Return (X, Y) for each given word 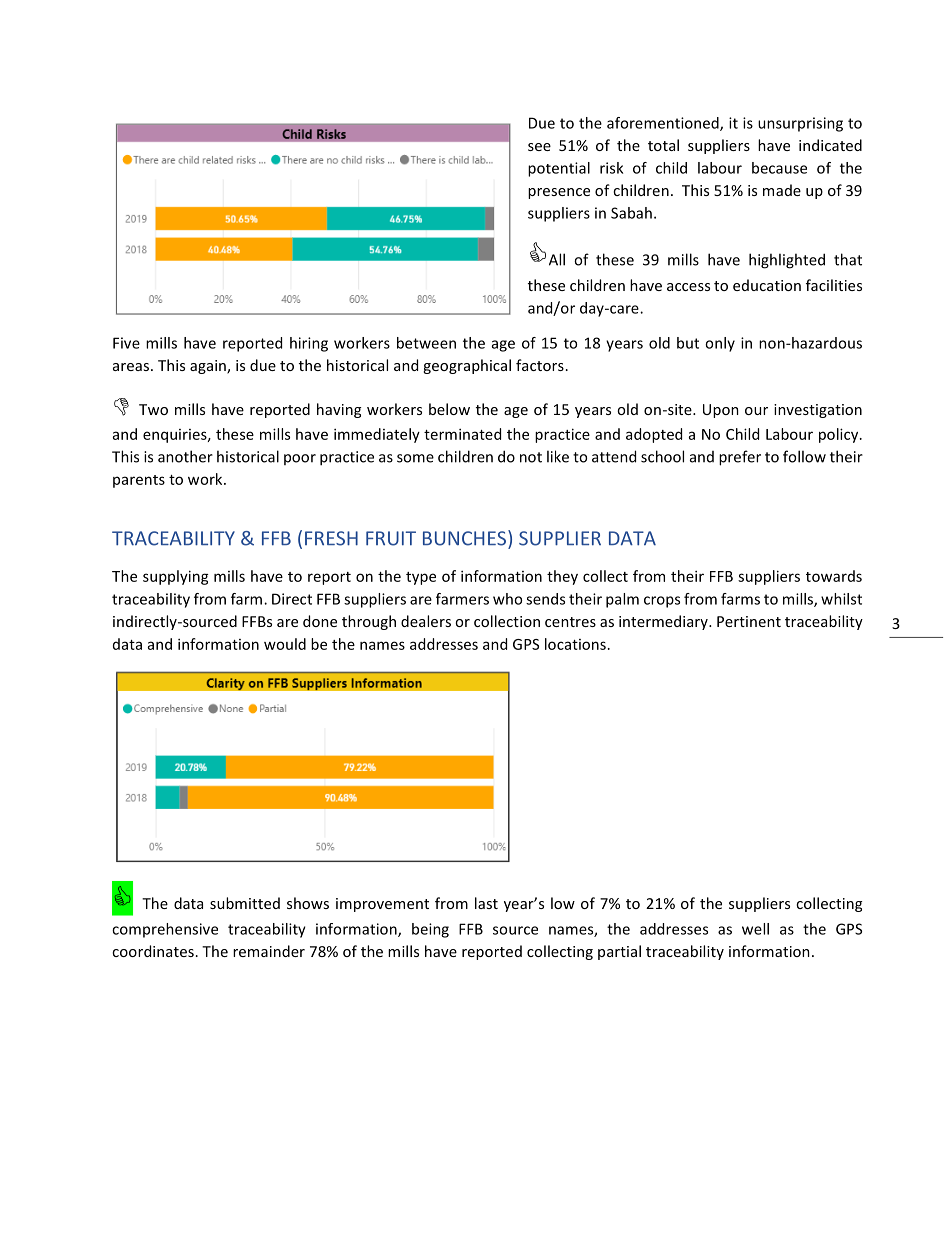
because (779, 168)
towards (834, 576)
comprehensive (165, 930)
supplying (176, 577)
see (539, 147)
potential (559, 169)
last (486, 903)
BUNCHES (466, 538)
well (755, 929)
